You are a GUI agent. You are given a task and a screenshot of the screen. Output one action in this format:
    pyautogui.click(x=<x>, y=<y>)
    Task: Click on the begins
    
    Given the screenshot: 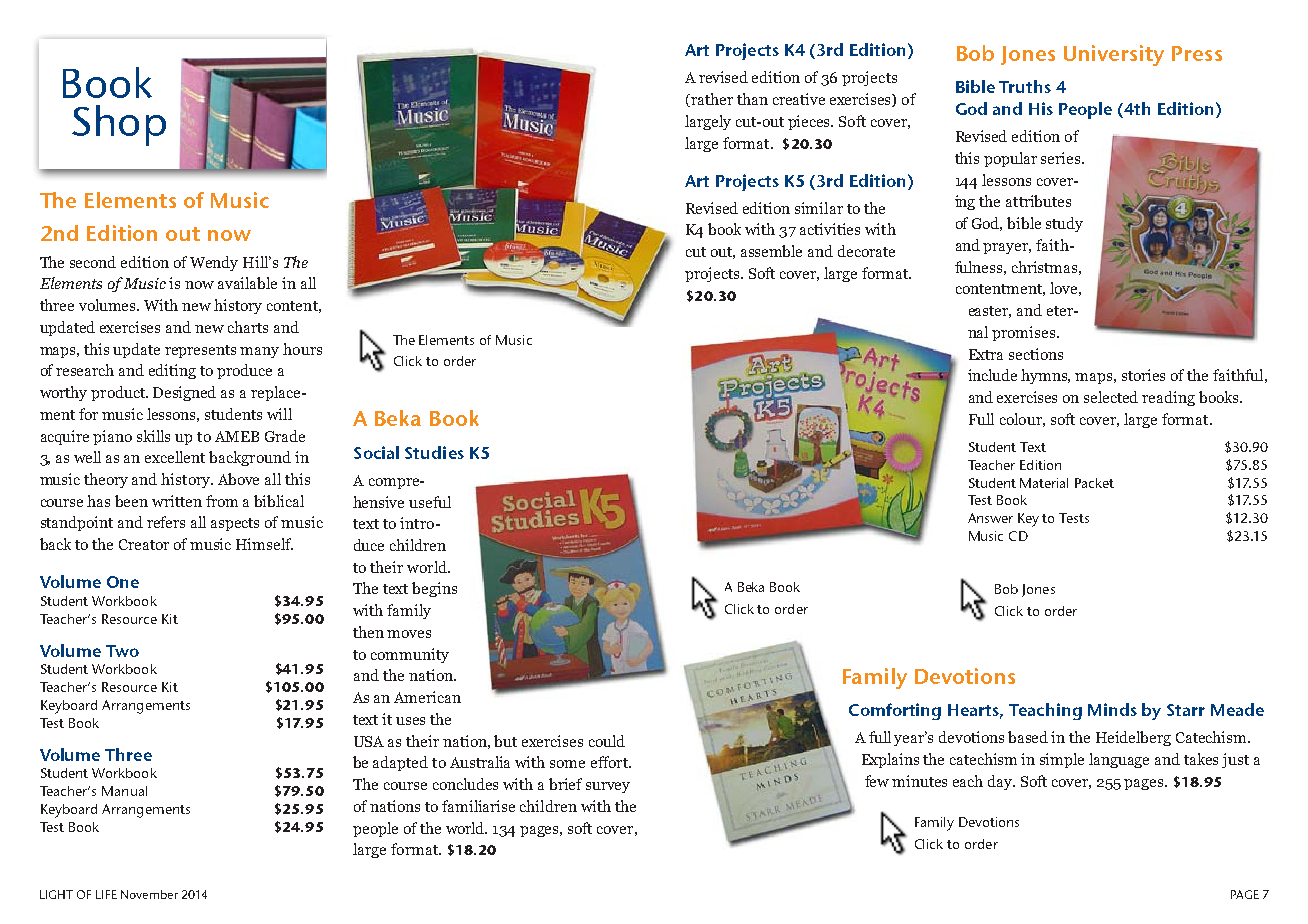 What is the action you would take?
    pyautogui.click(x=434, y=589)
